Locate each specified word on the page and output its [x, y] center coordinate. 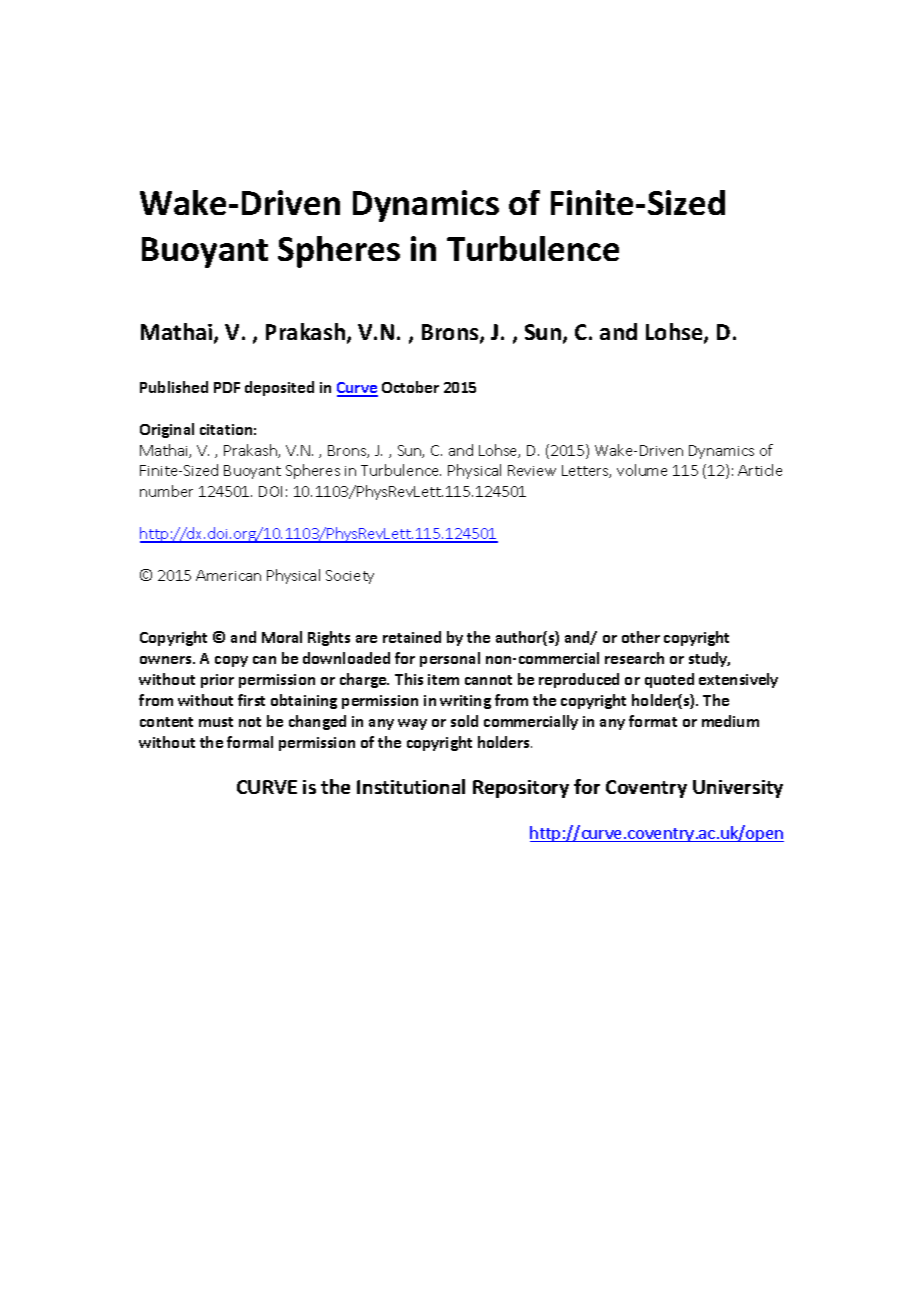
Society [350, 577]
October [410, 387]
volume [642, 470]
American [228, 575]
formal [250, 742]
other [641, 637]
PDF [227, 387]
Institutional [411, 786]
